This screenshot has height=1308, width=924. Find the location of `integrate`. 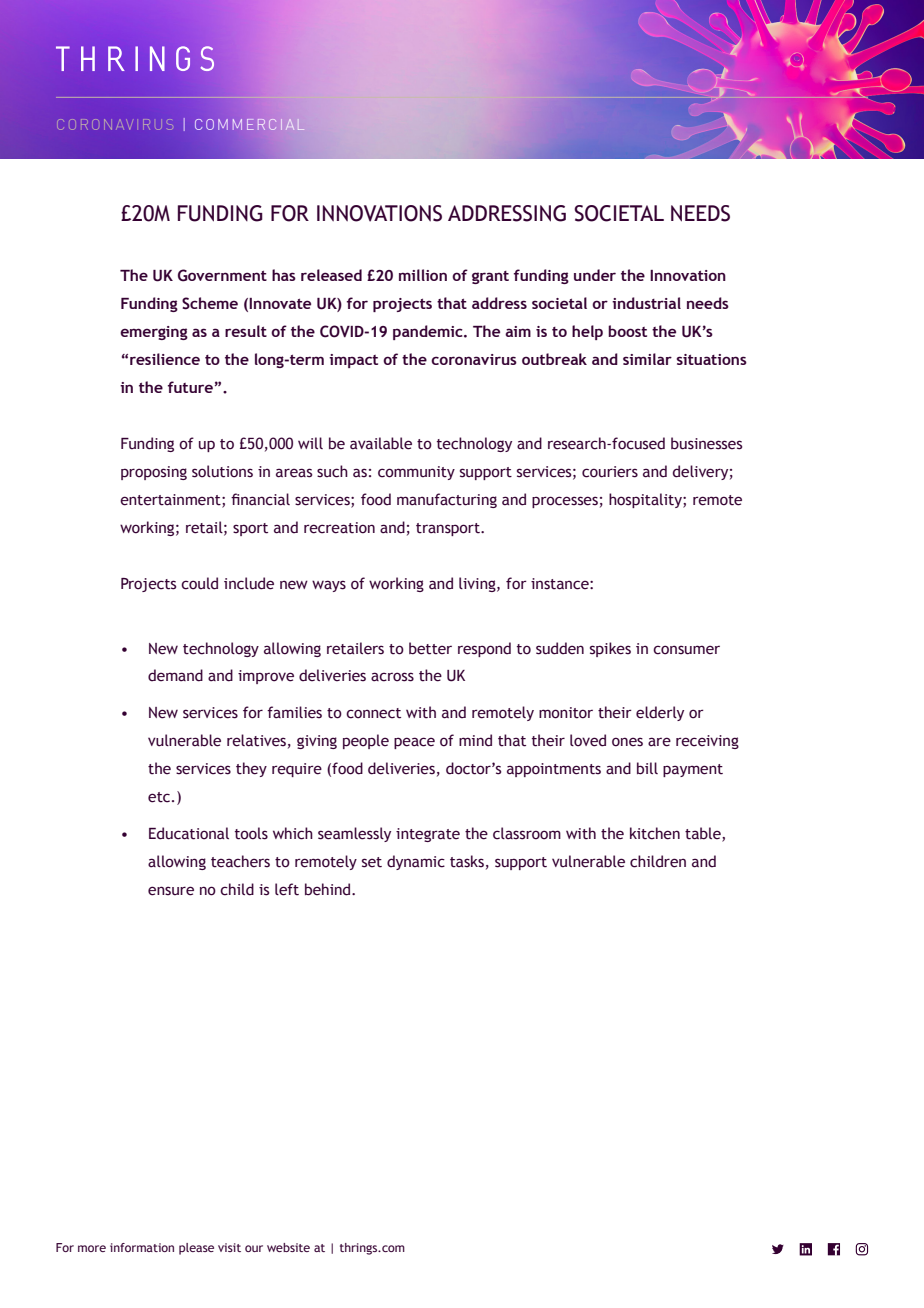

integrate is located at coordinates (428, 835).
